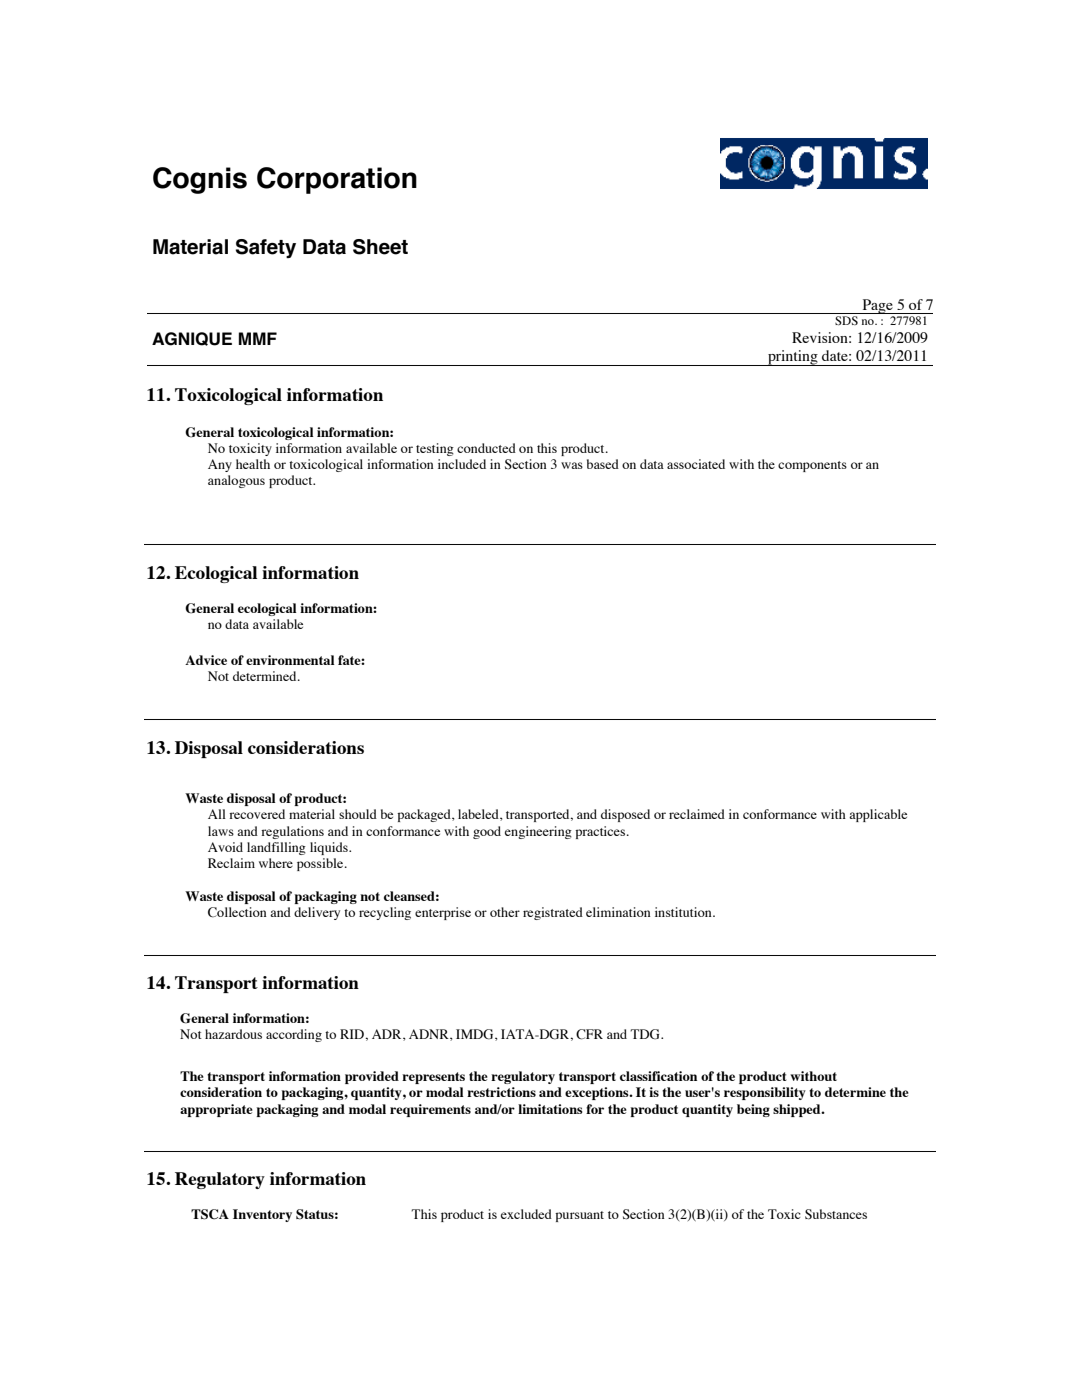  What do you see at coordinates (479, 815) in the screenshot?
I see `labeled` at bounding box center [479, 815].
